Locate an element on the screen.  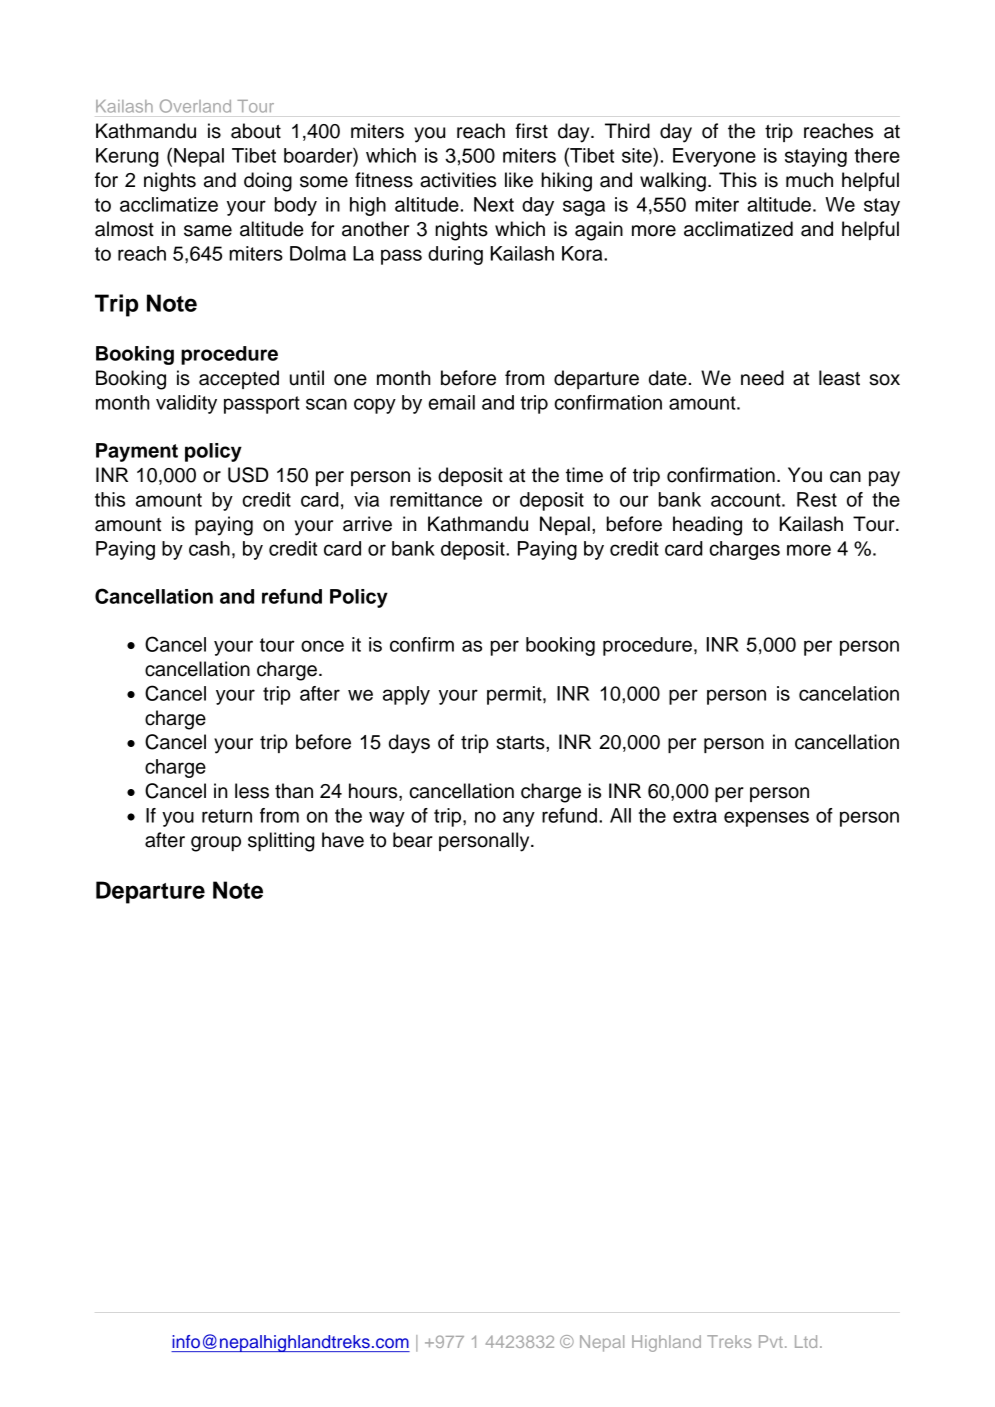
bear is located at coordinates (413, 840).
